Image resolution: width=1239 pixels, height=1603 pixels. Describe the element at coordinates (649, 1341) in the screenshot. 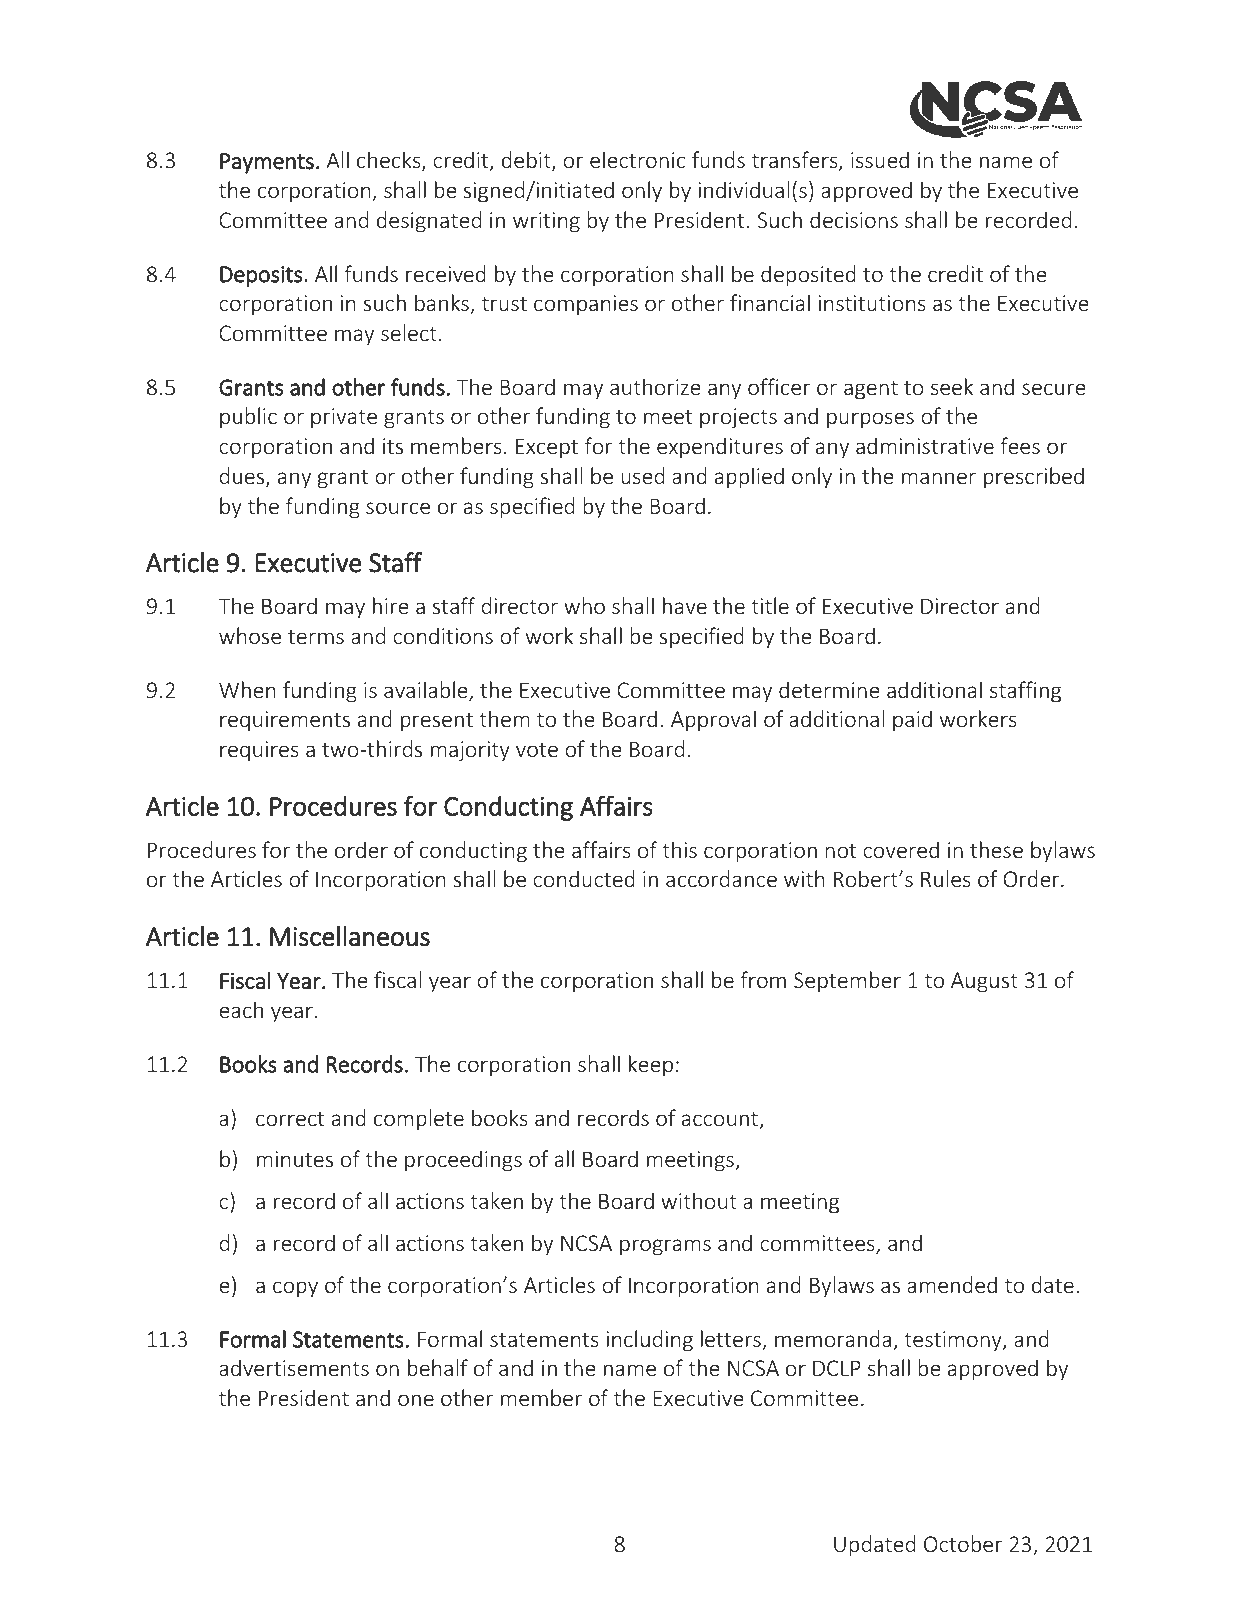

I see `including` at that location.
